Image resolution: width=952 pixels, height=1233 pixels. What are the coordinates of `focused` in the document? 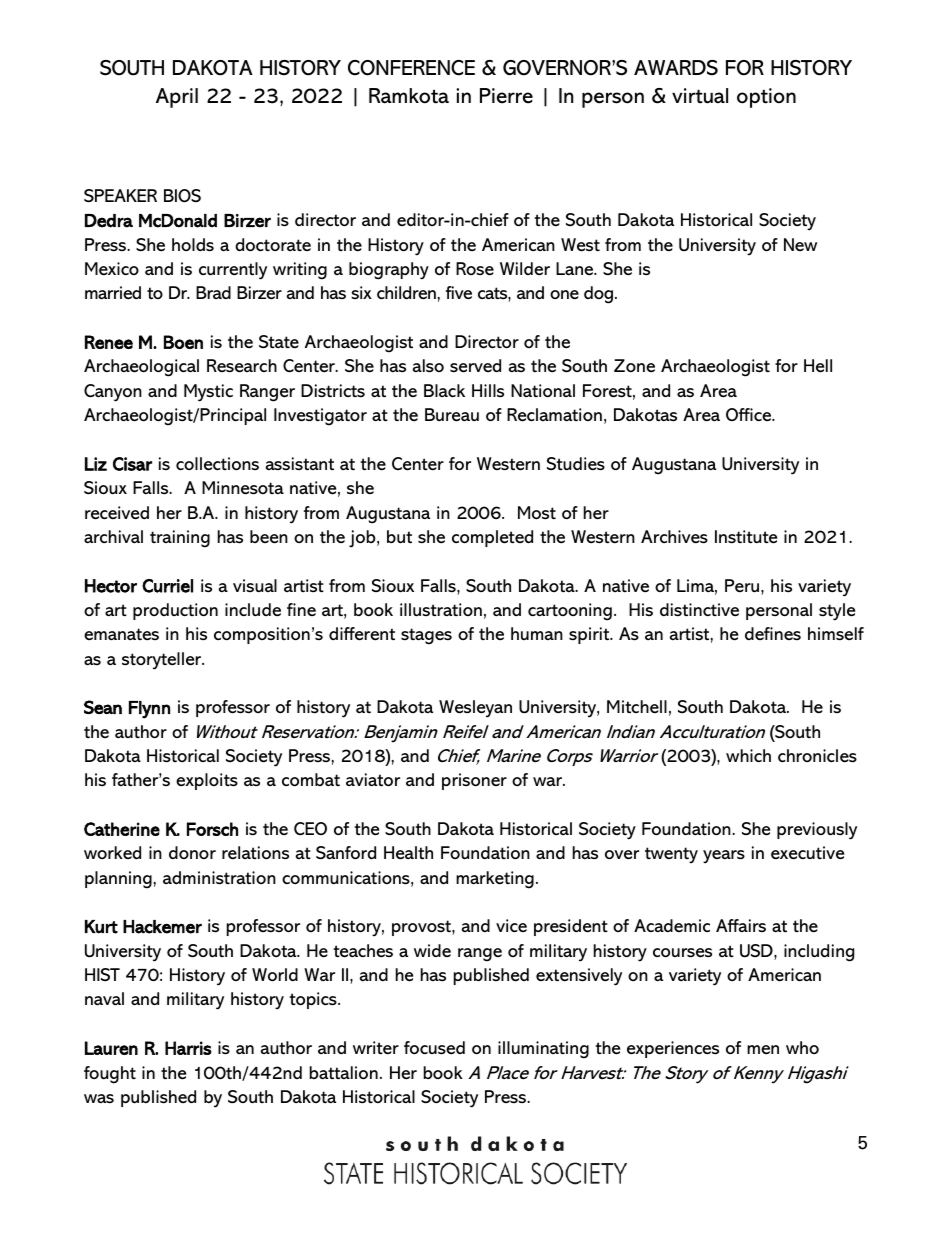 It's located at (434, 1048).
